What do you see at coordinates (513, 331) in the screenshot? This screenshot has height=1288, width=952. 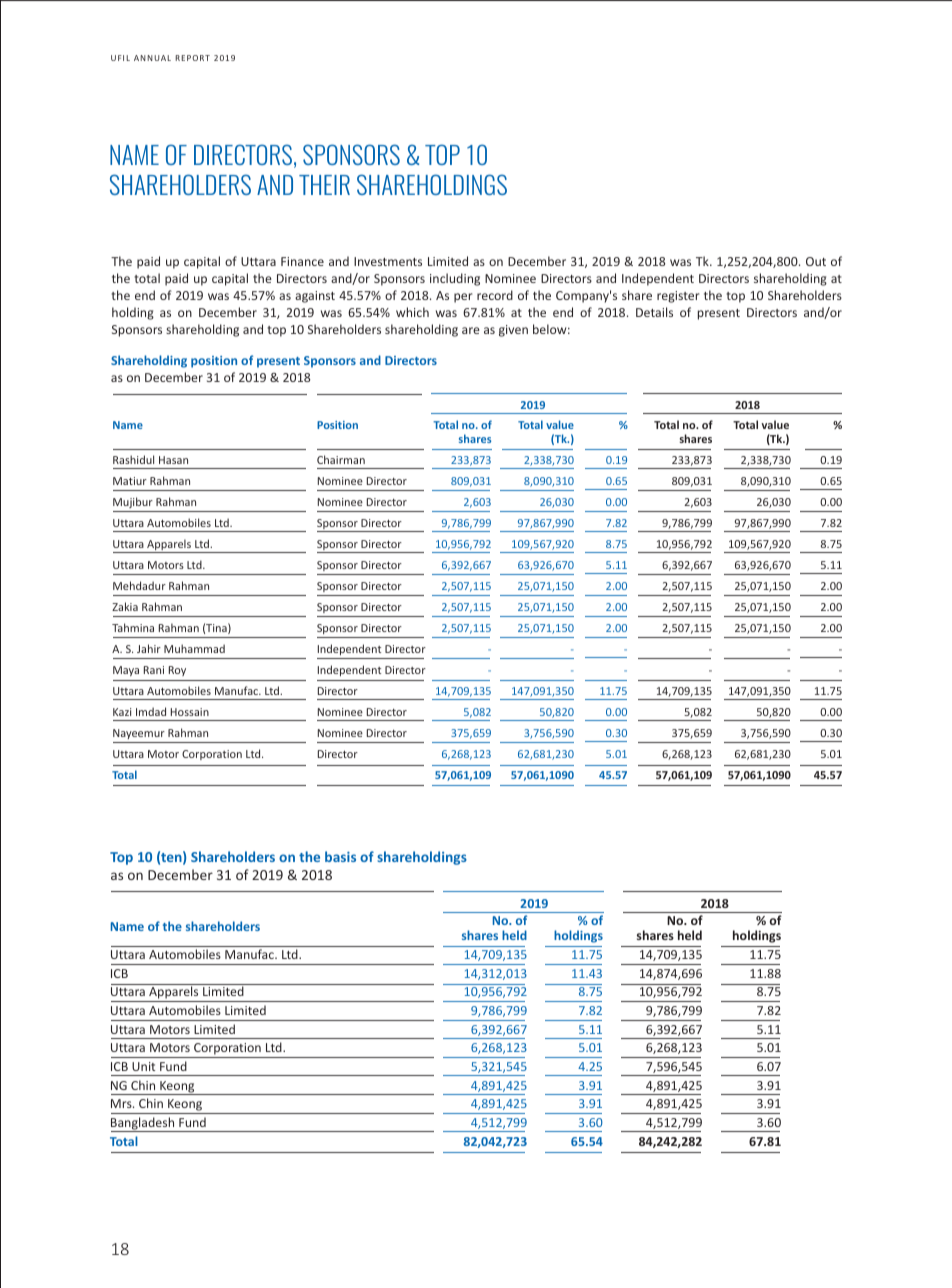 I see `given` at bounding box center [513, 331].
